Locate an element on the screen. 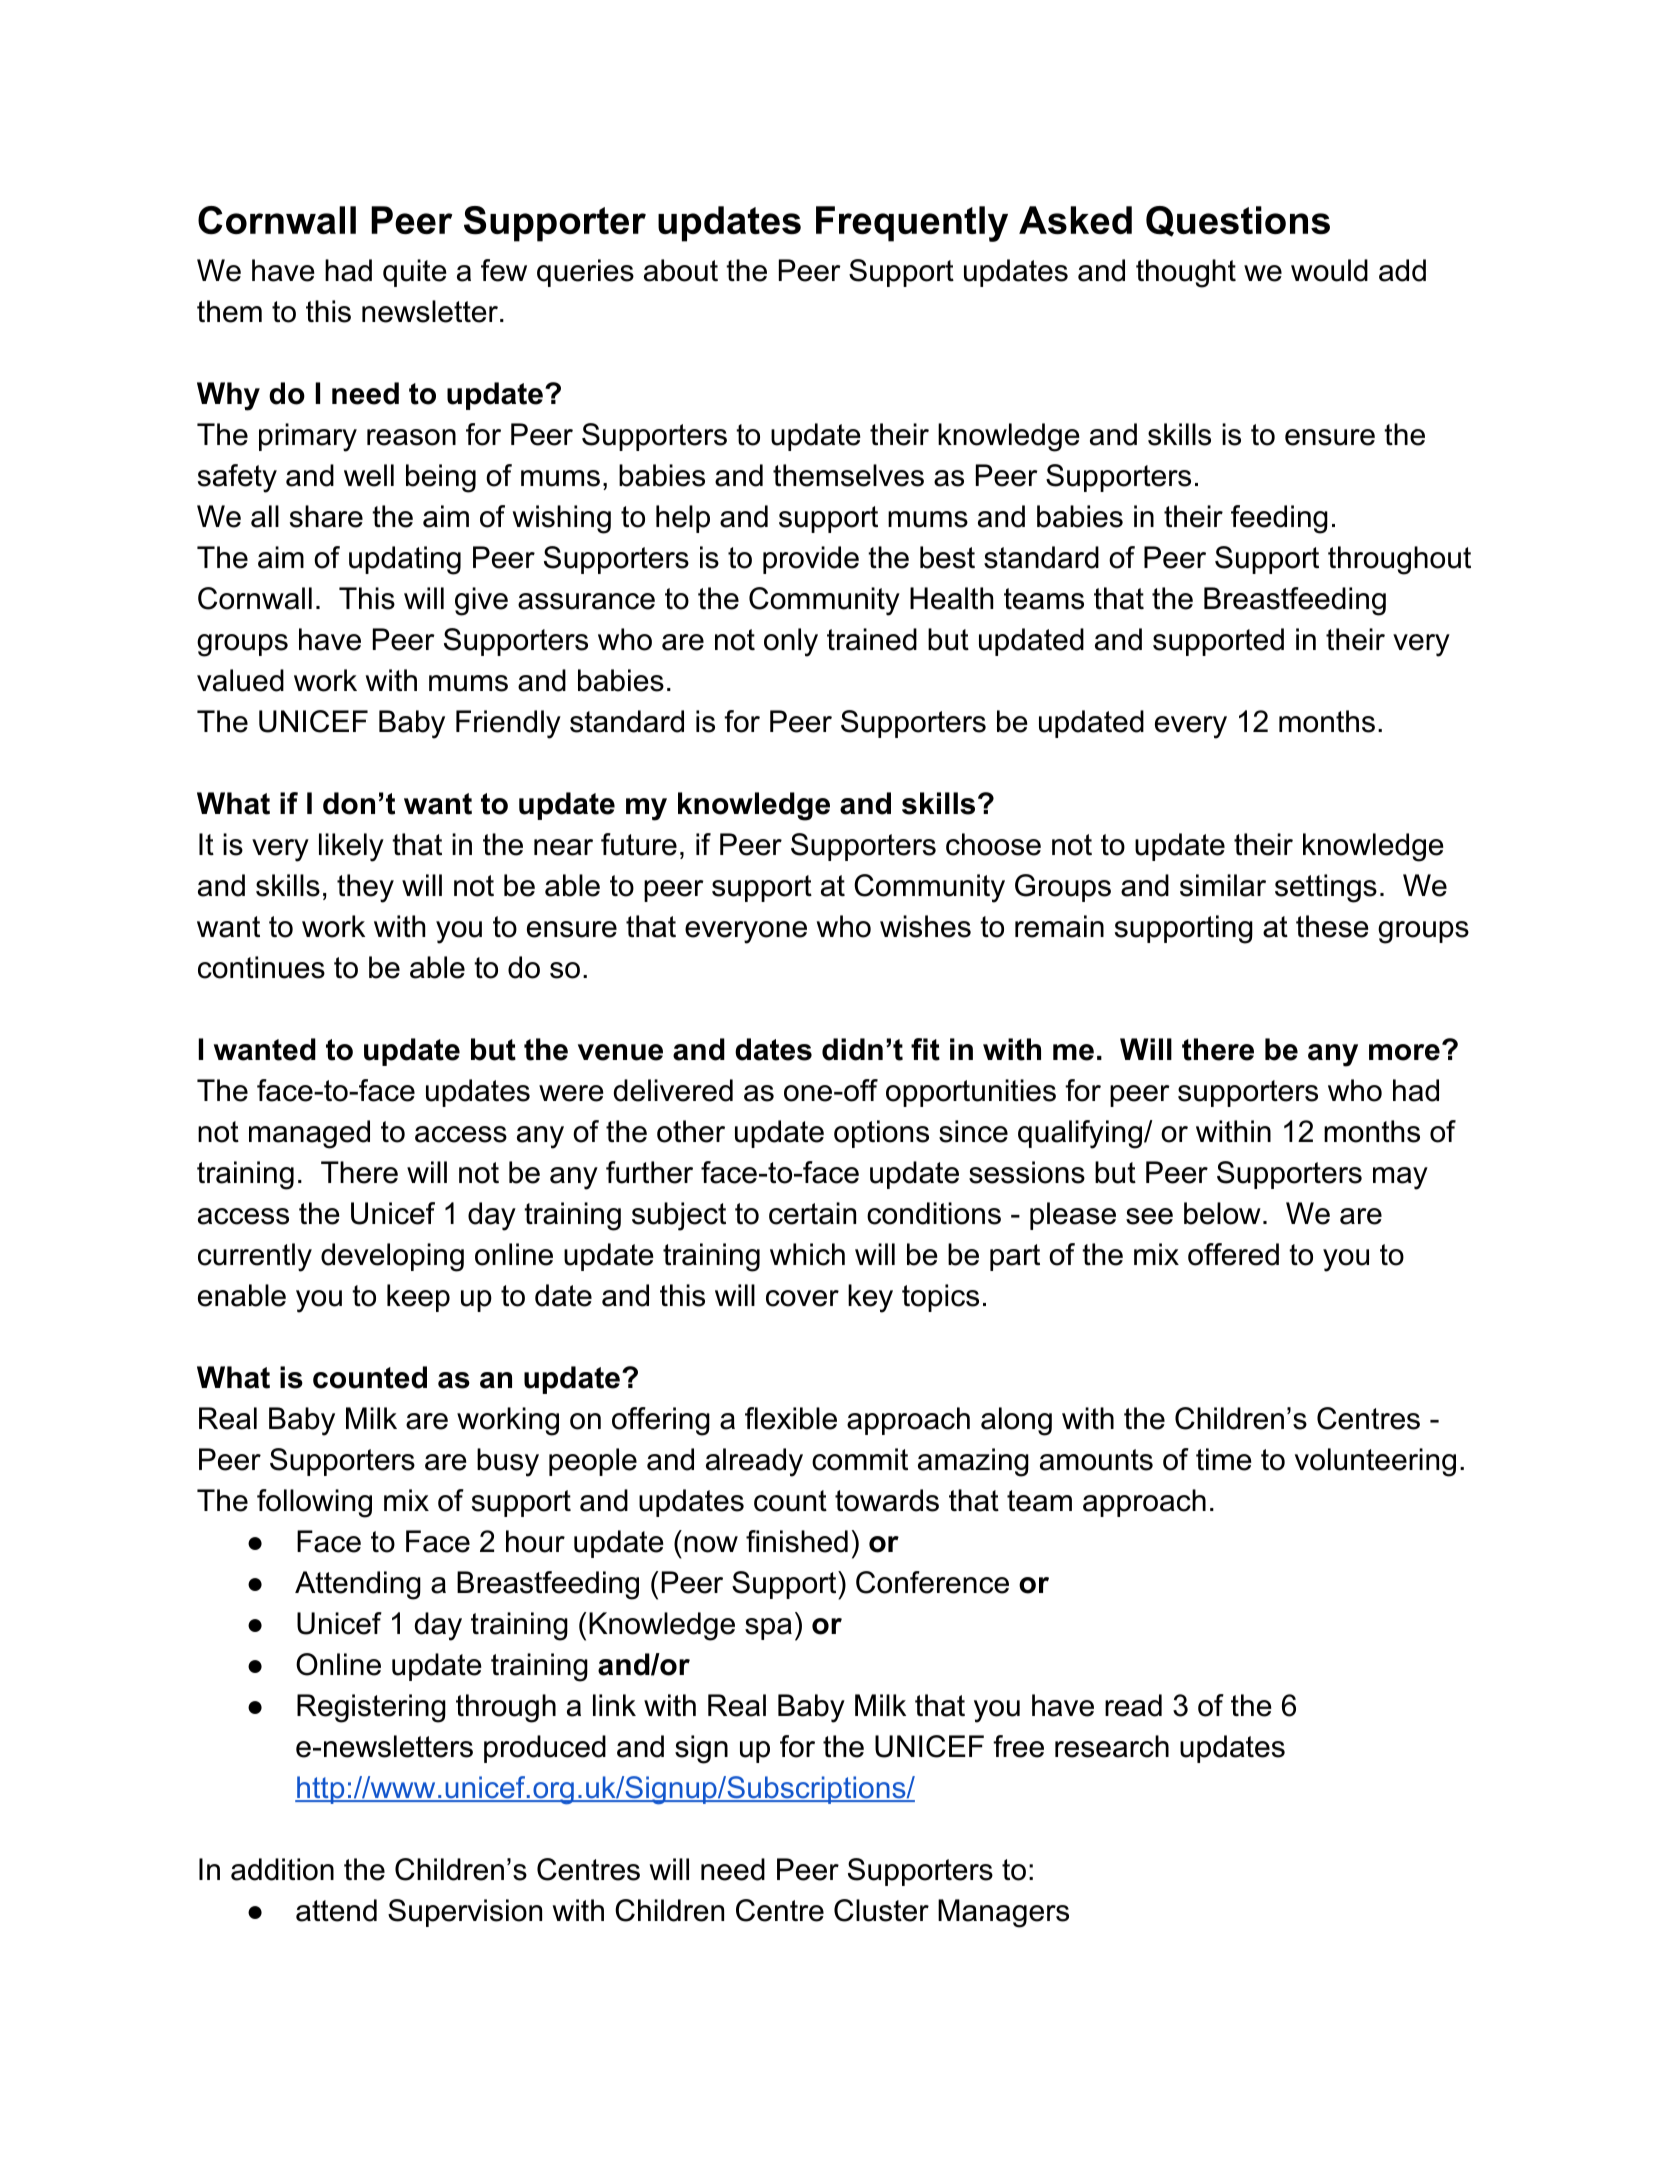  likely is located at coordinates (351, 847).
